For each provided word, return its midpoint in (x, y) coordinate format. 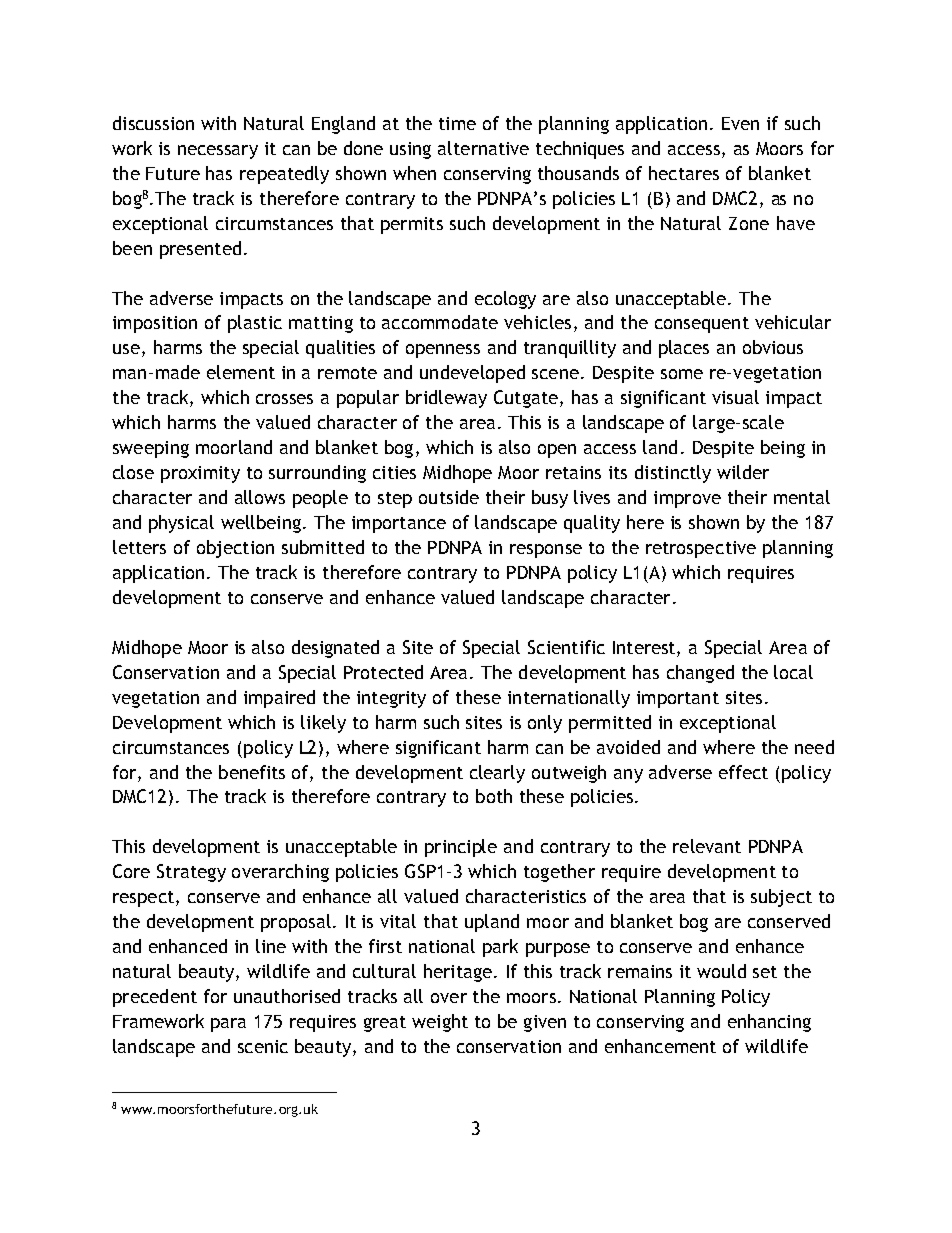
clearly (497, 774)
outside (449, 497)
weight (440, 1023)
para (228, 1025)
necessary (218, 152)
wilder (743, 472)
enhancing (769, 1023)
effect (743, 772)
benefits (252, 772)
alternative (483, 148)
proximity (200, 474)
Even (740, 123)
